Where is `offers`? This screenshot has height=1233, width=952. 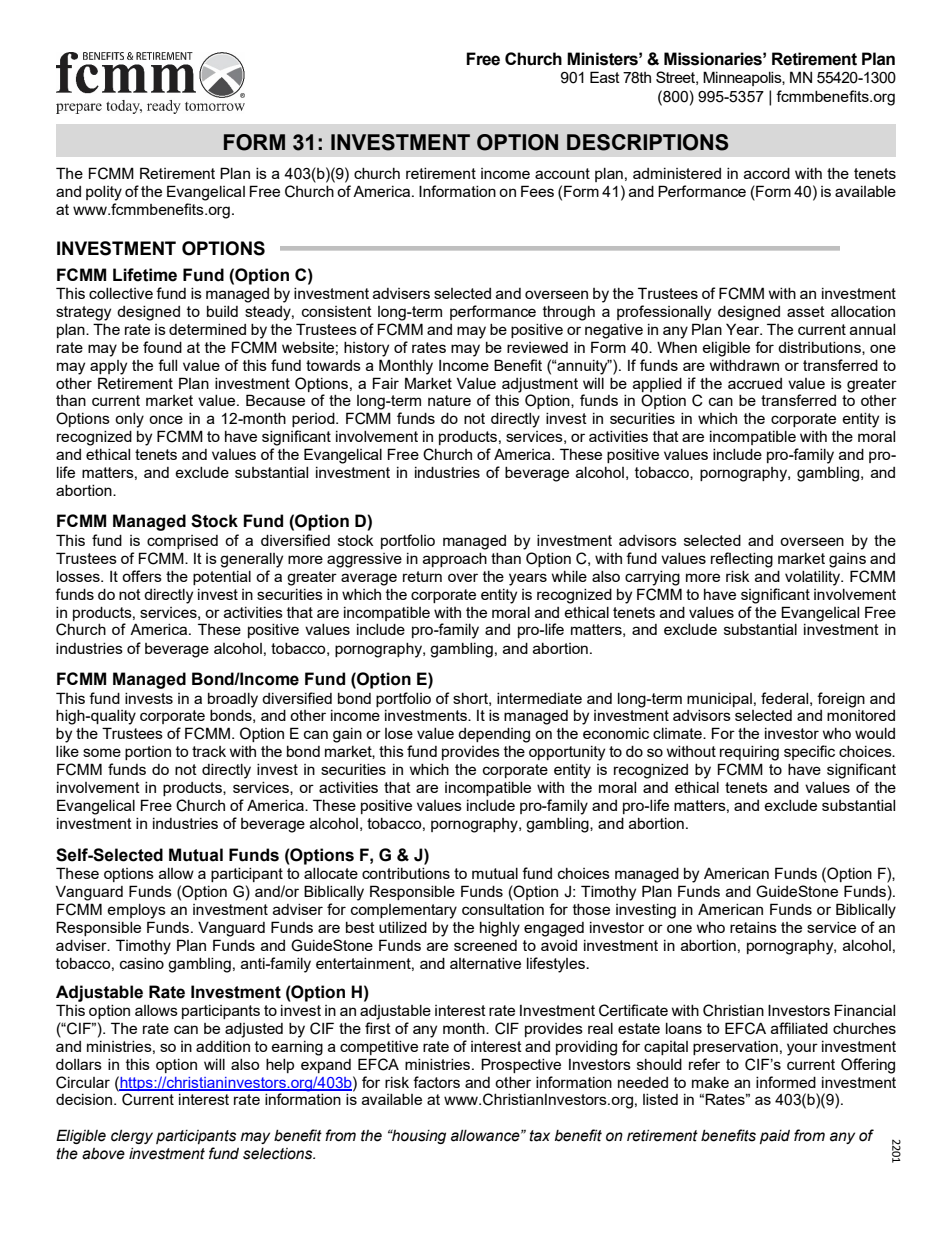 offers is located at coordinates (142, 576).
